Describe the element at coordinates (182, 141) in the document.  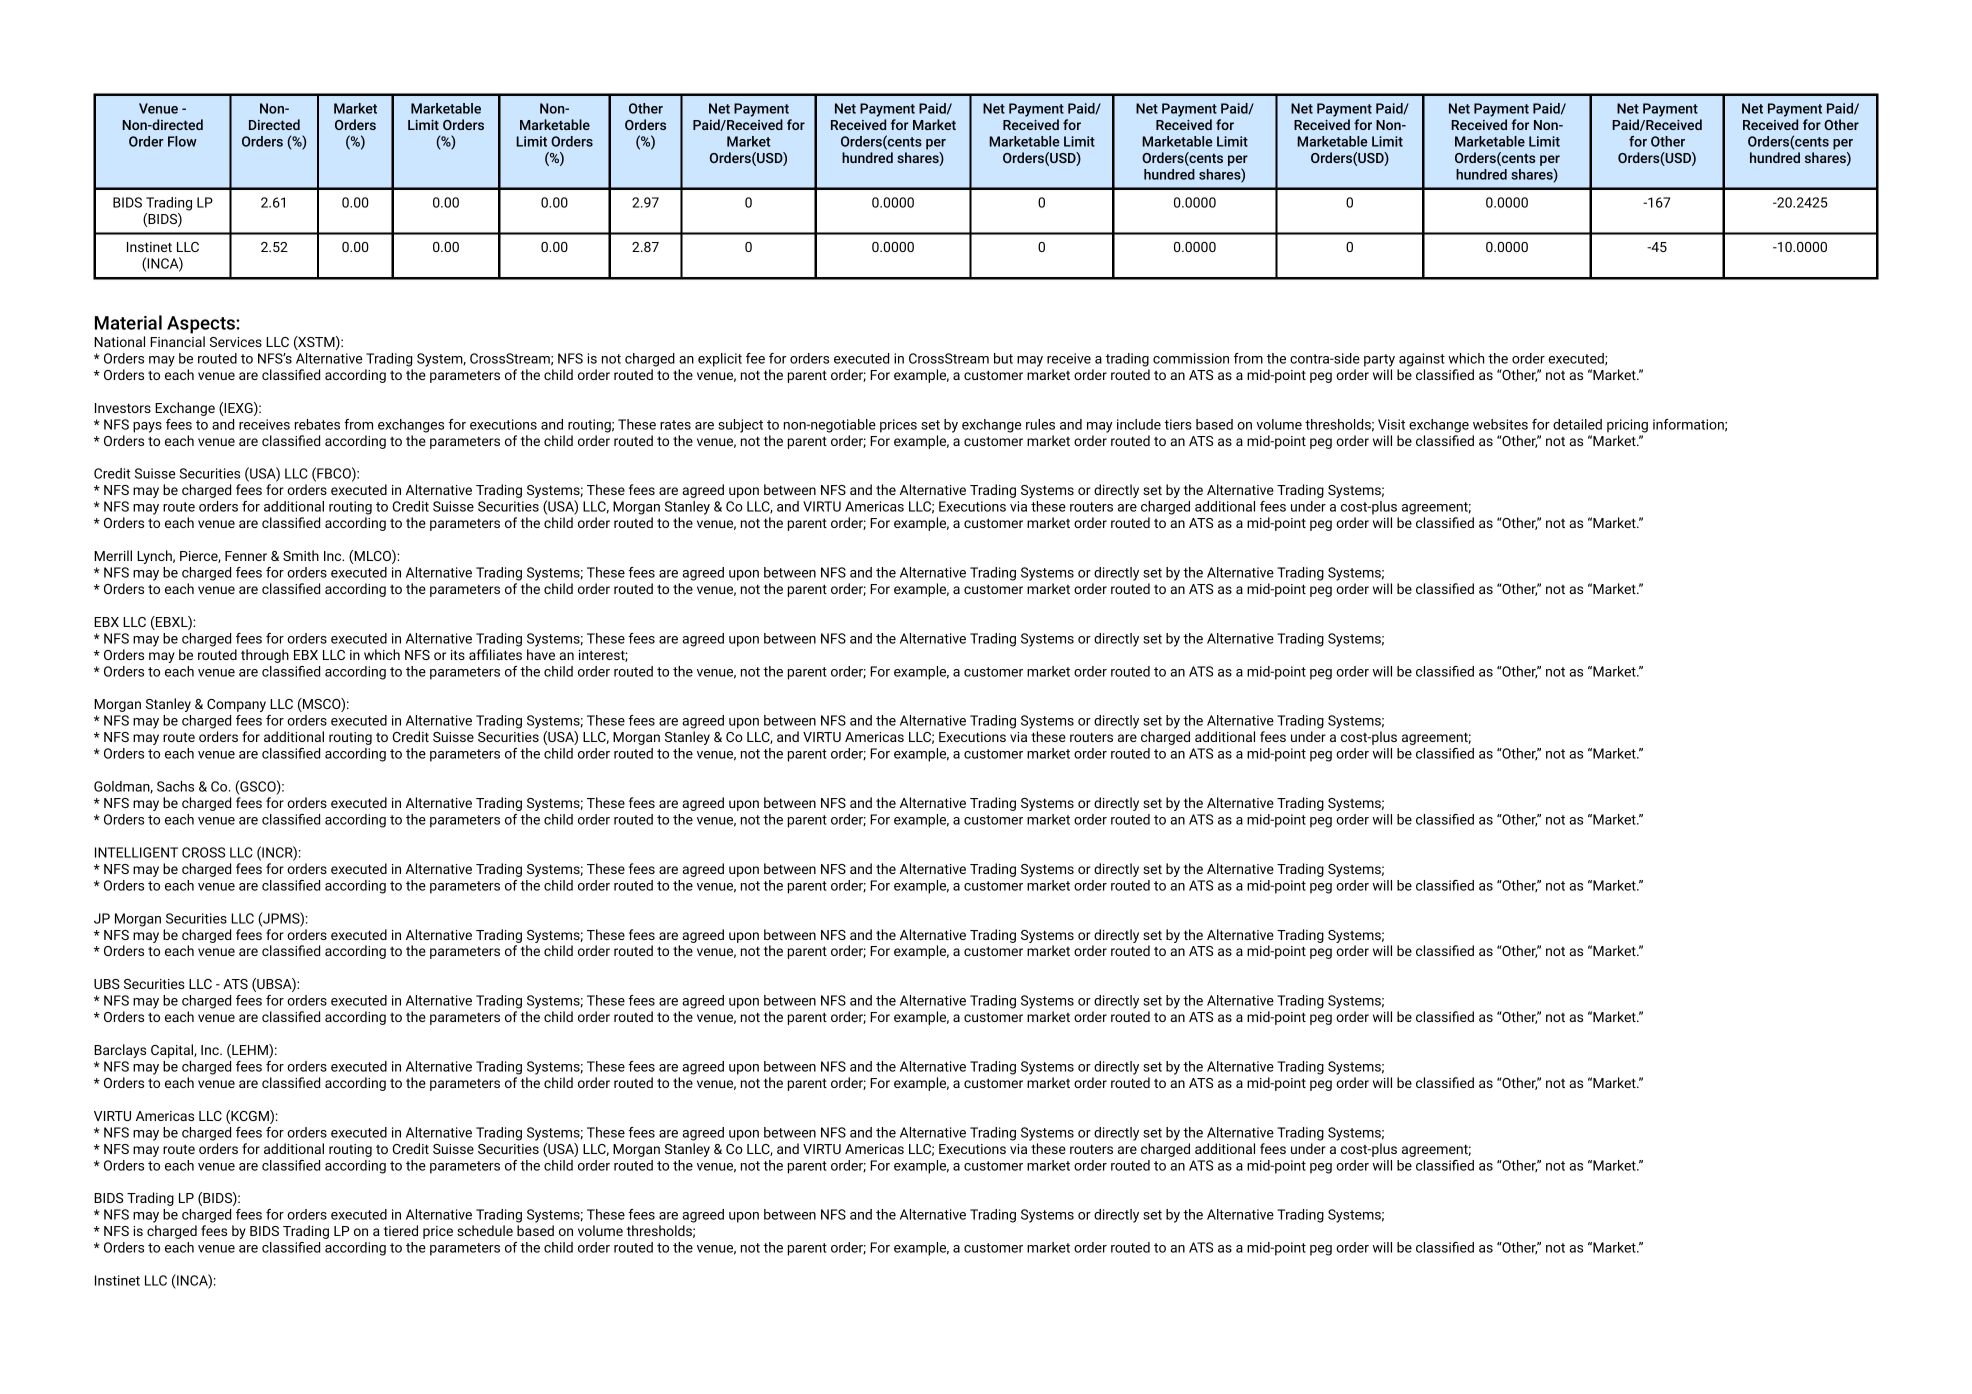
I see `Flow` at that location.
